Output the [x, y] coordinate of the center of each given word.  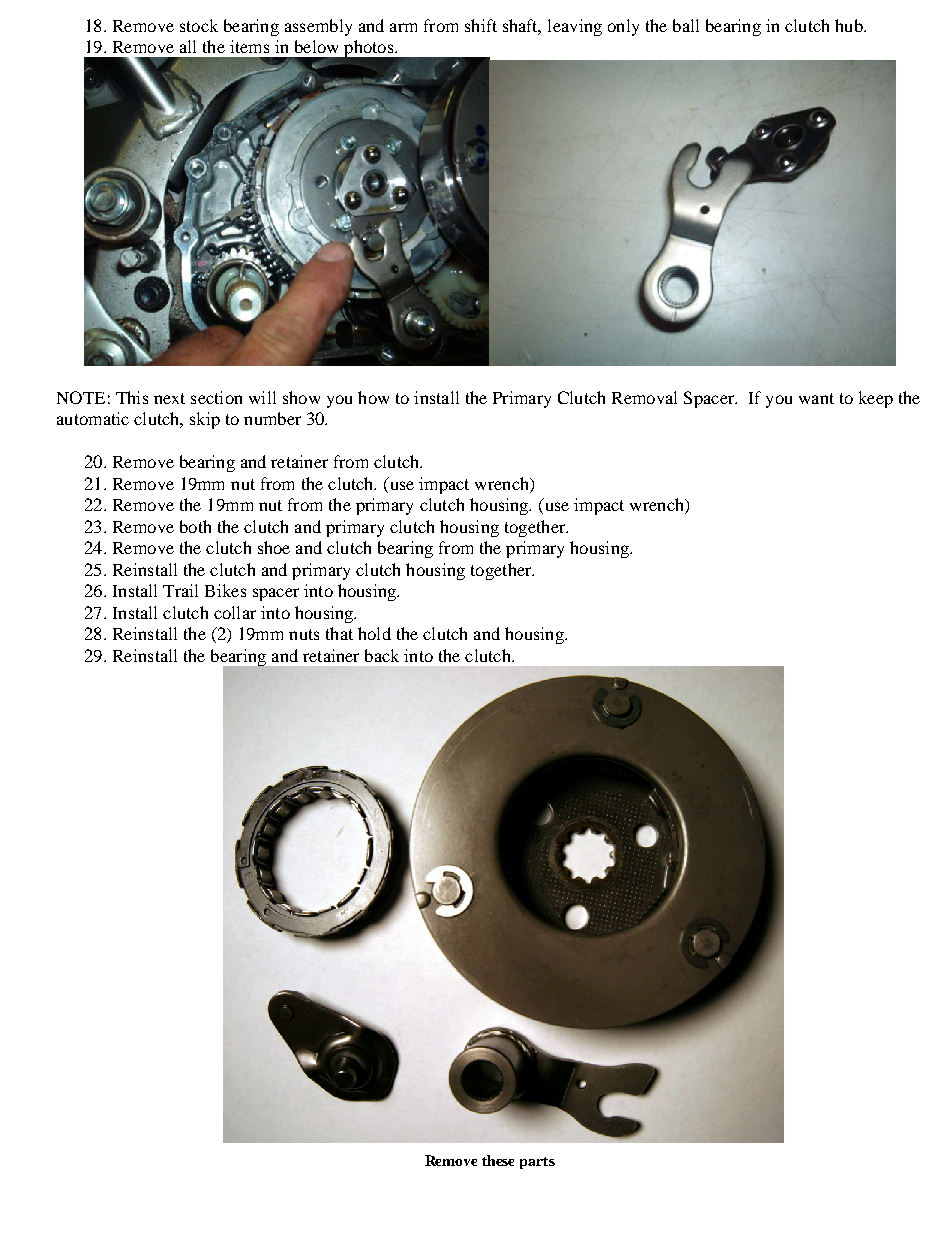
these [498, 1160]
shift [481, 25]
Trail [180, 590]
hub [850, 25]
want [816, 398]
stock [199, 25]
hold [374, 633]
